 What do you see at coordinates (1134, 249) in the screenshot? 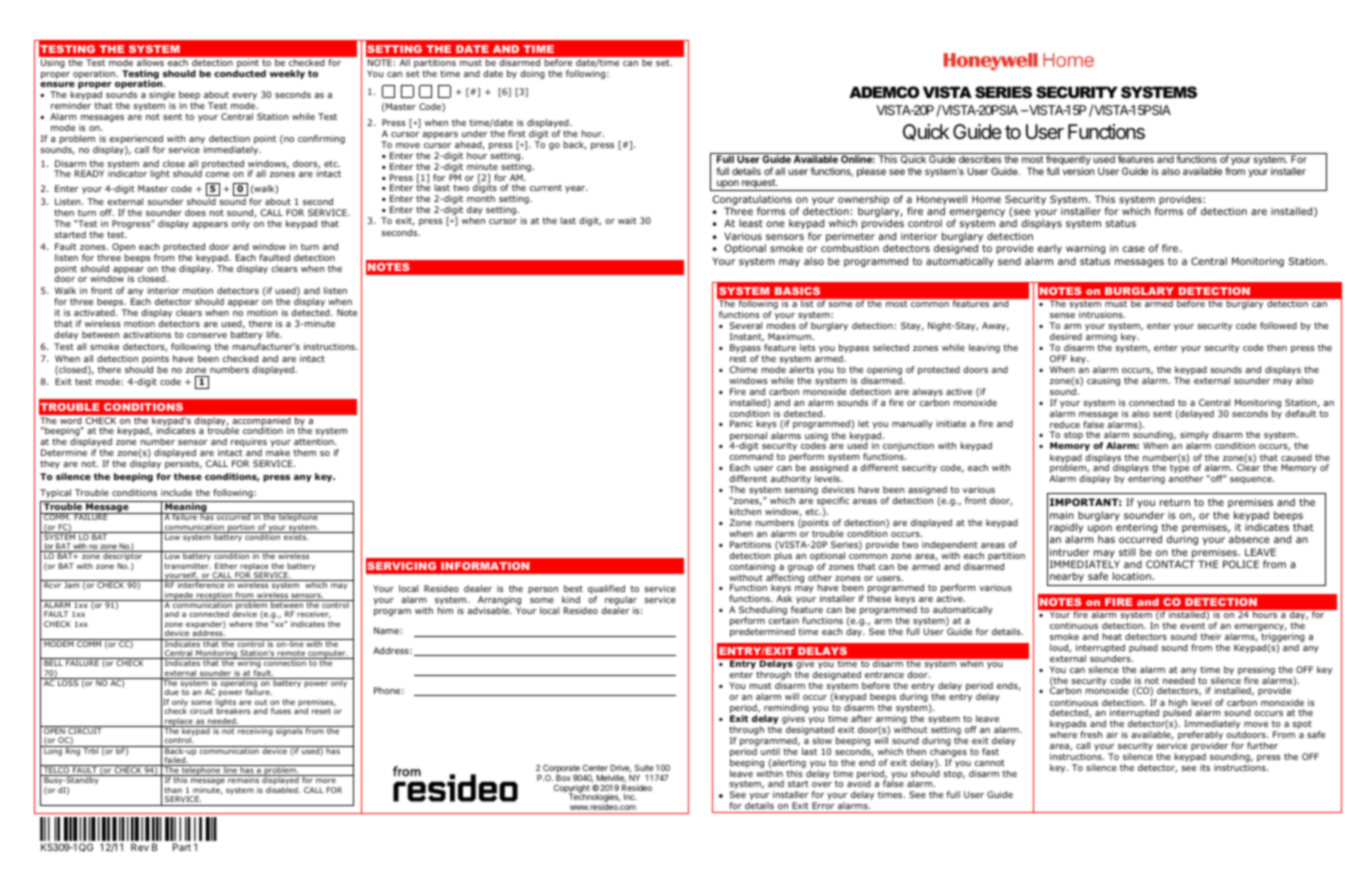
I see `case` at bounding box center [1134, 249].
